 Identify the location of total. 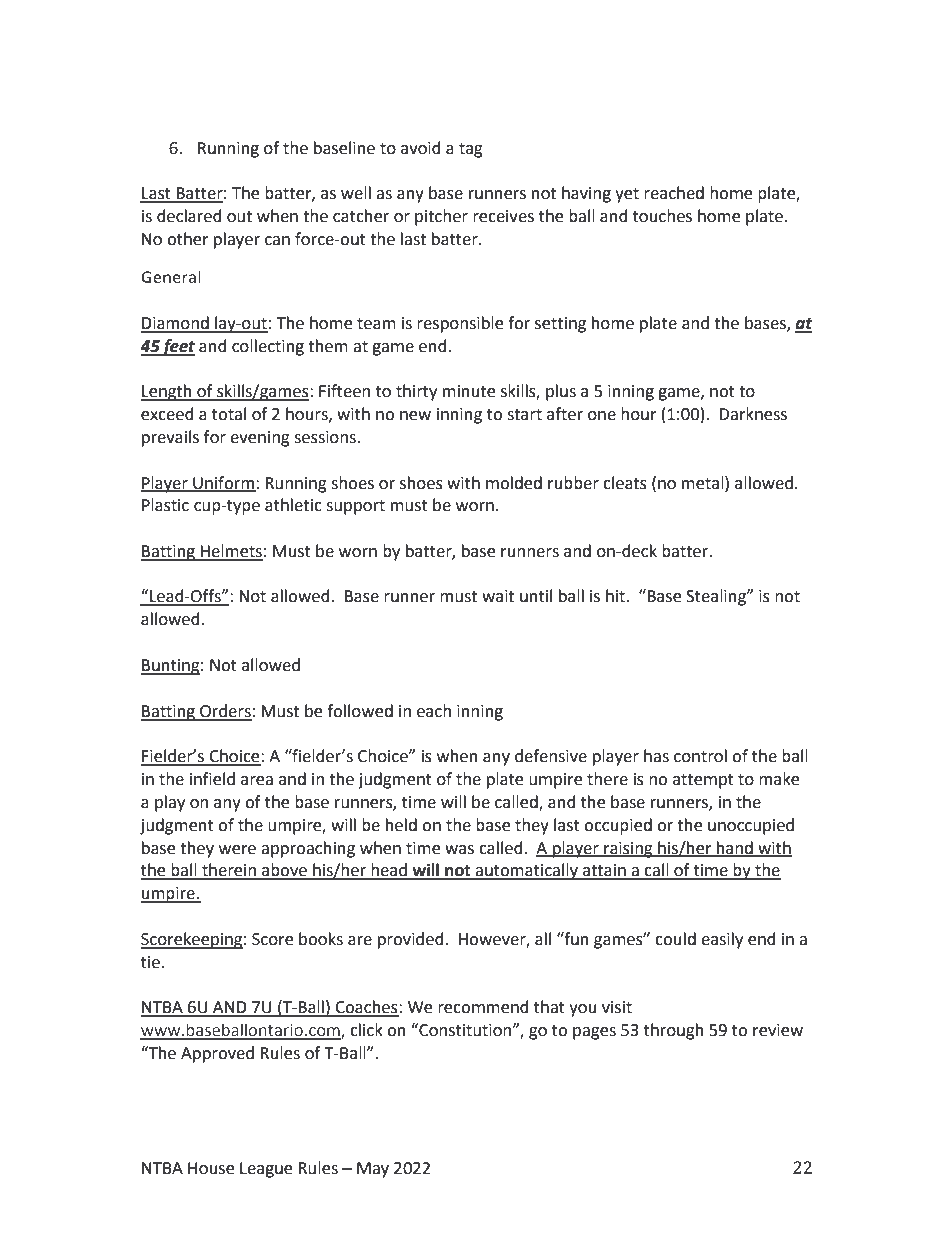
(229, 414).
